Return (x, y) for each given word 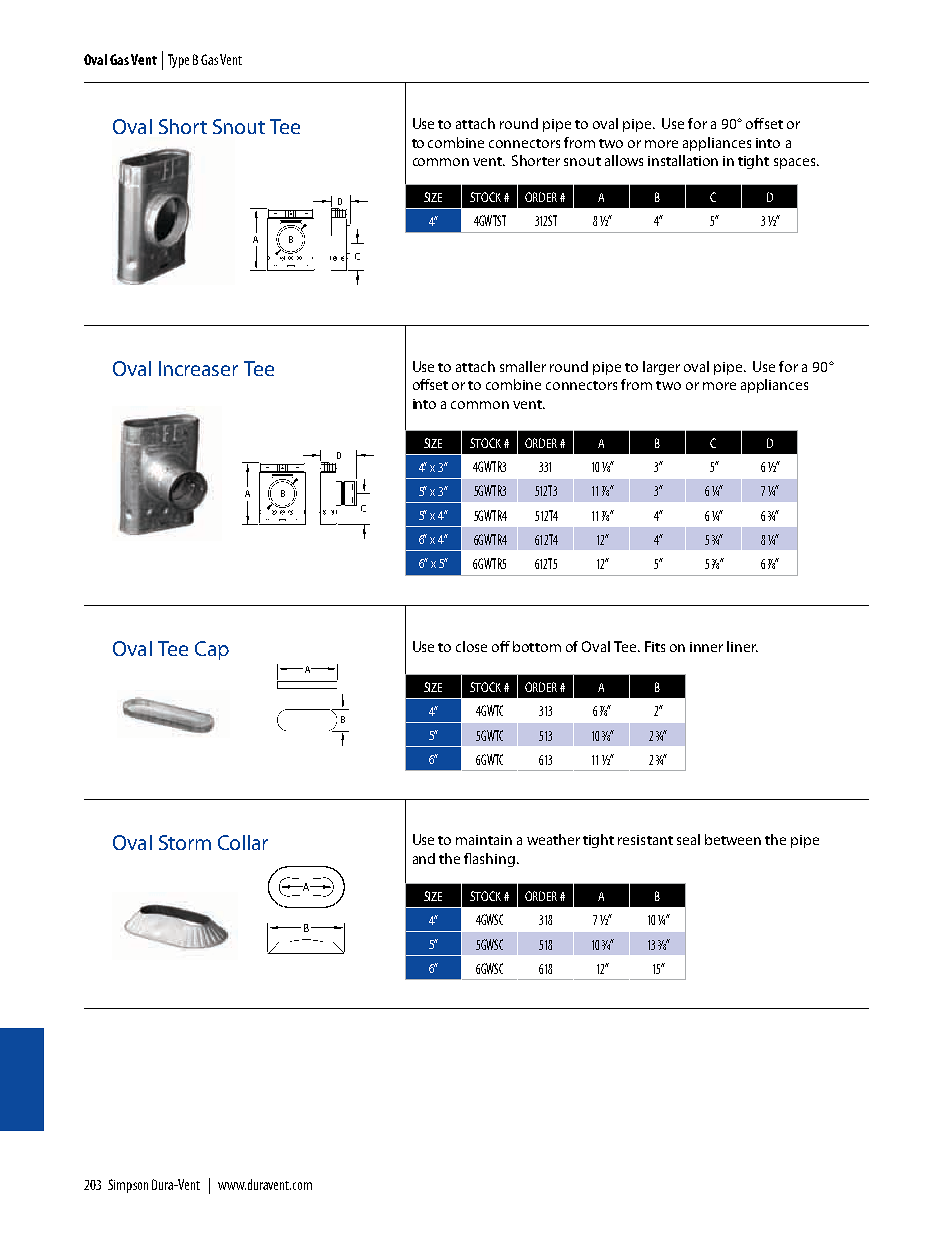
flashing (489, 860)
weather (553, 839)
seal (688, 839)
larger (661, 368)
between (733, 839)
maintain (484, 840)
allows (624, 160)
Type (178, 61)
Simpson (128, 1186)
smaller (523, 366)
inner (706, 647)
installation (683, 160)
